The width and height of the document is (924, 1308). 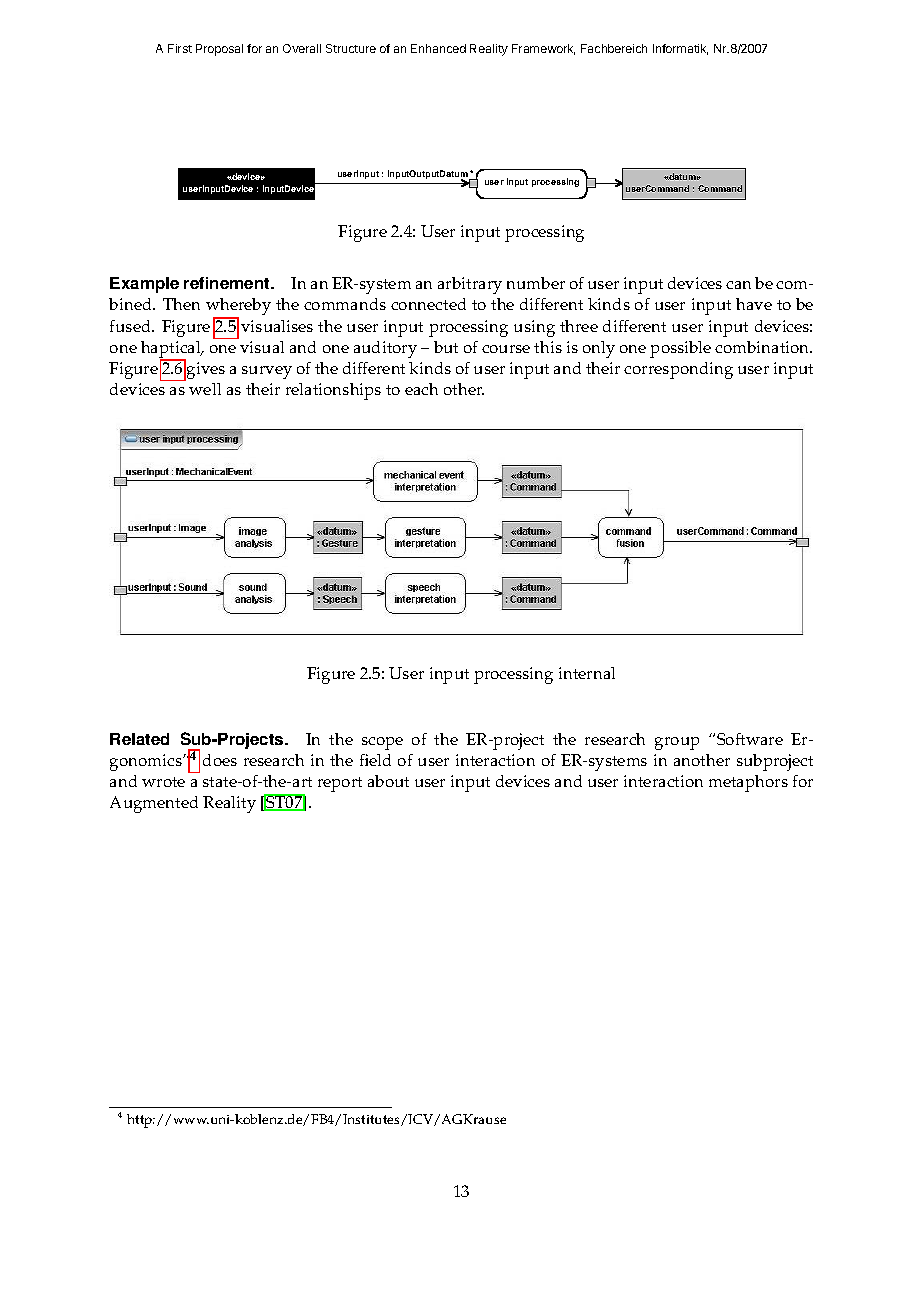 I want to click on internal, so click(x=587, y=673).
